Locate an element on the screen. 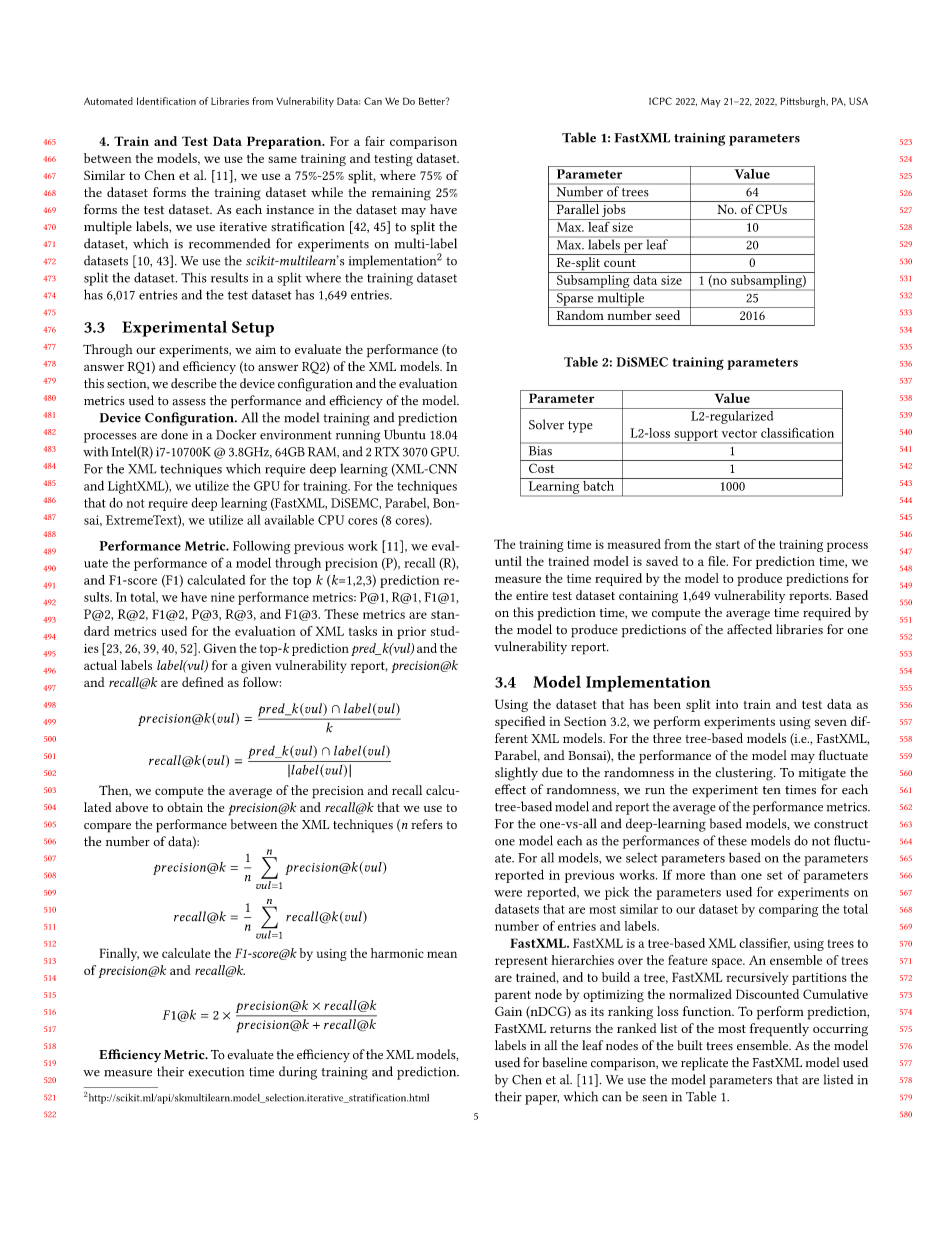 The image size is (952, 1233). affected is located at coordinates (749, 629).
